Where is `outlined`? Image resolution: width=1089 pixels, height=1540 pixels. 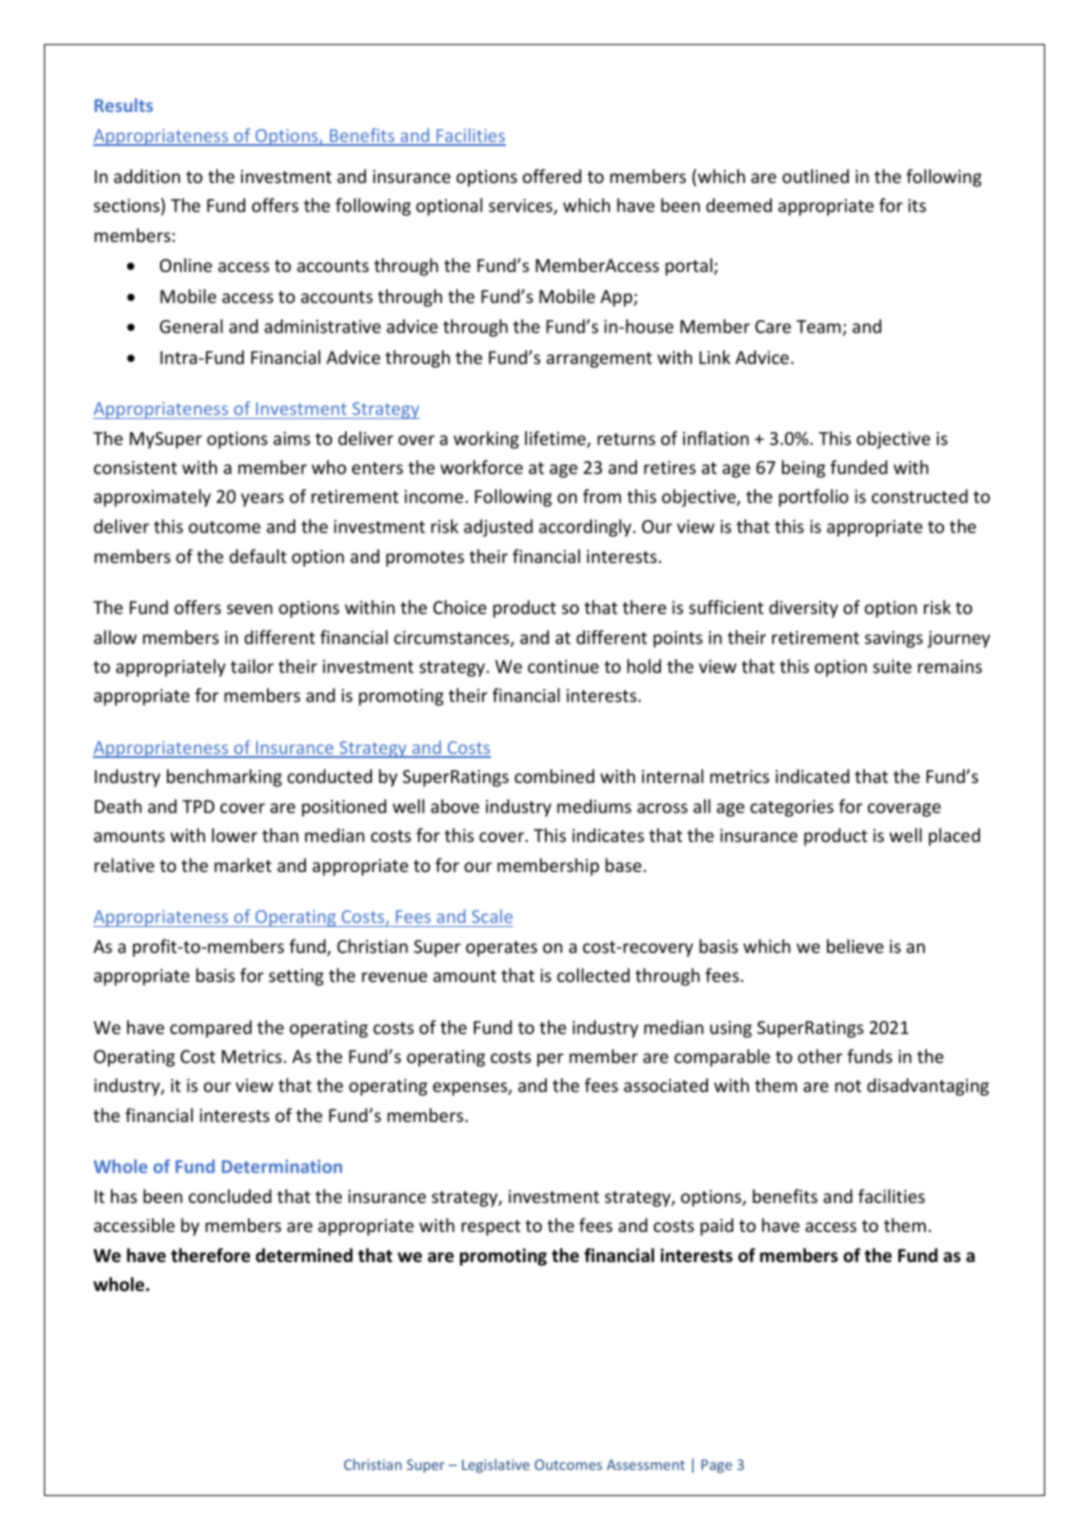 outlined is located at coordinates (815, 176).
